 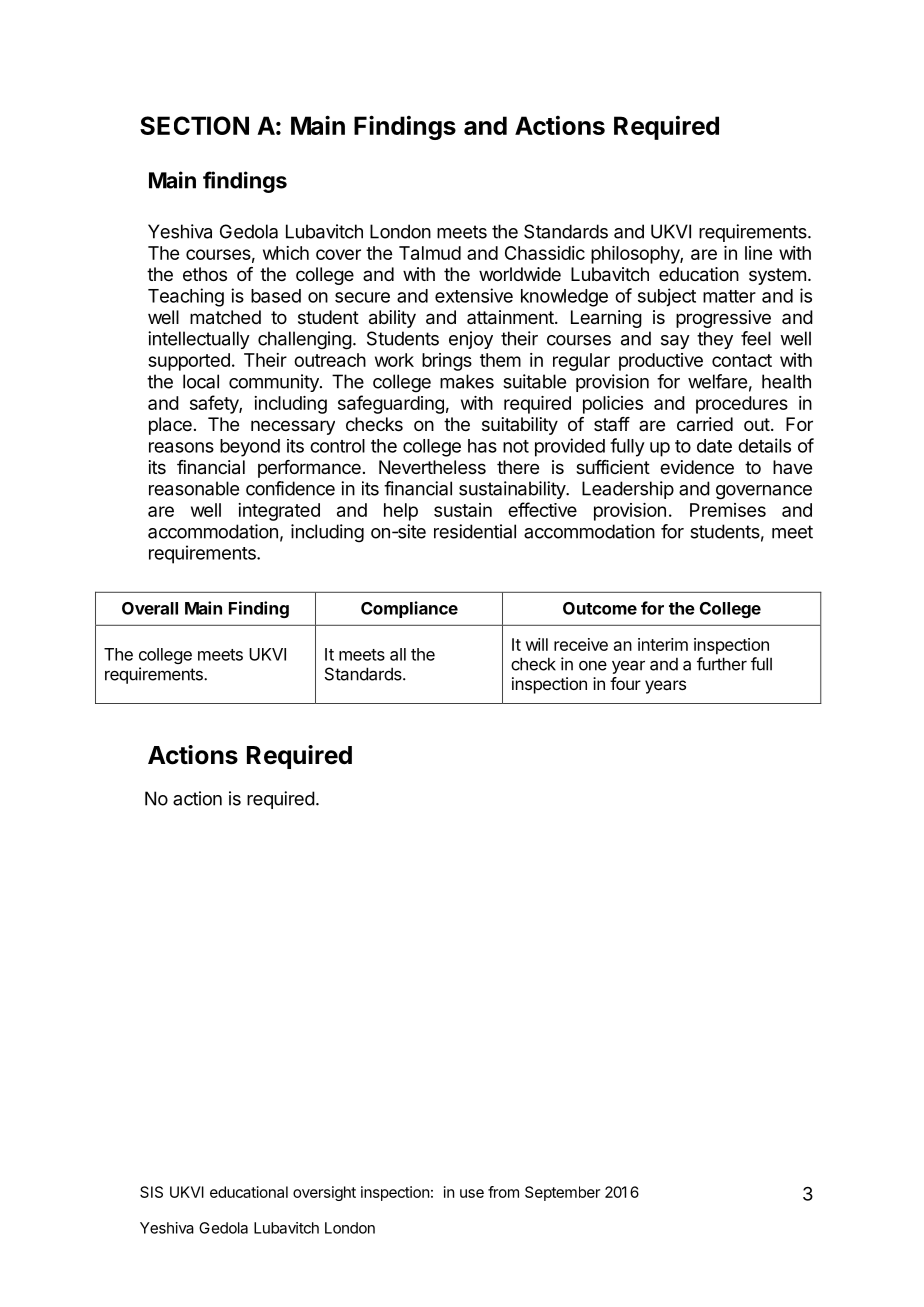 What do you see at coordinates (472, 1193) in the screenshot?
I see `use` at bounding box center [472, 1193].
